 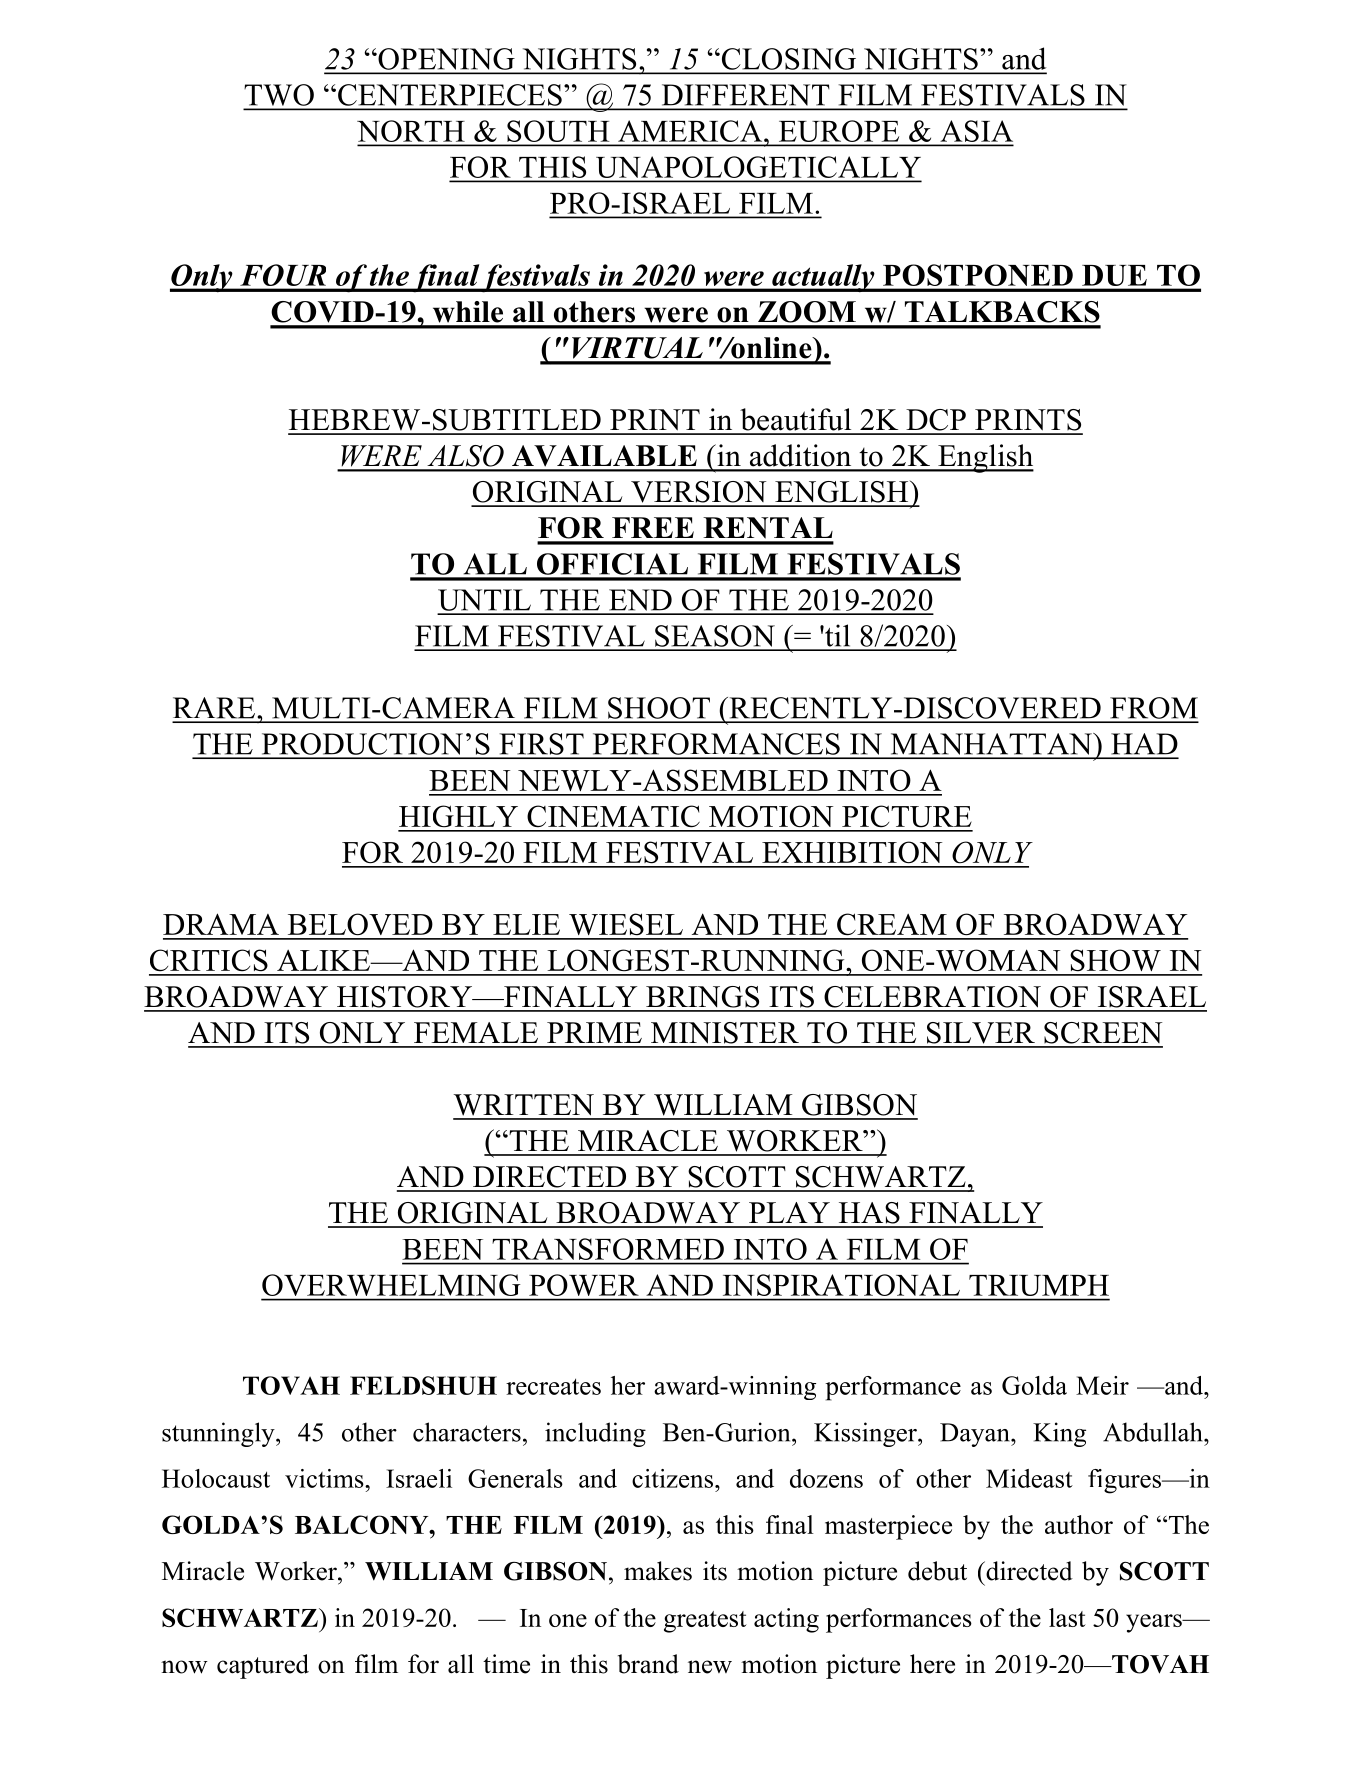 What do you see at coordinates (263, 1666) in the document?
I see `captured` at bounding box center [263, 1666].
